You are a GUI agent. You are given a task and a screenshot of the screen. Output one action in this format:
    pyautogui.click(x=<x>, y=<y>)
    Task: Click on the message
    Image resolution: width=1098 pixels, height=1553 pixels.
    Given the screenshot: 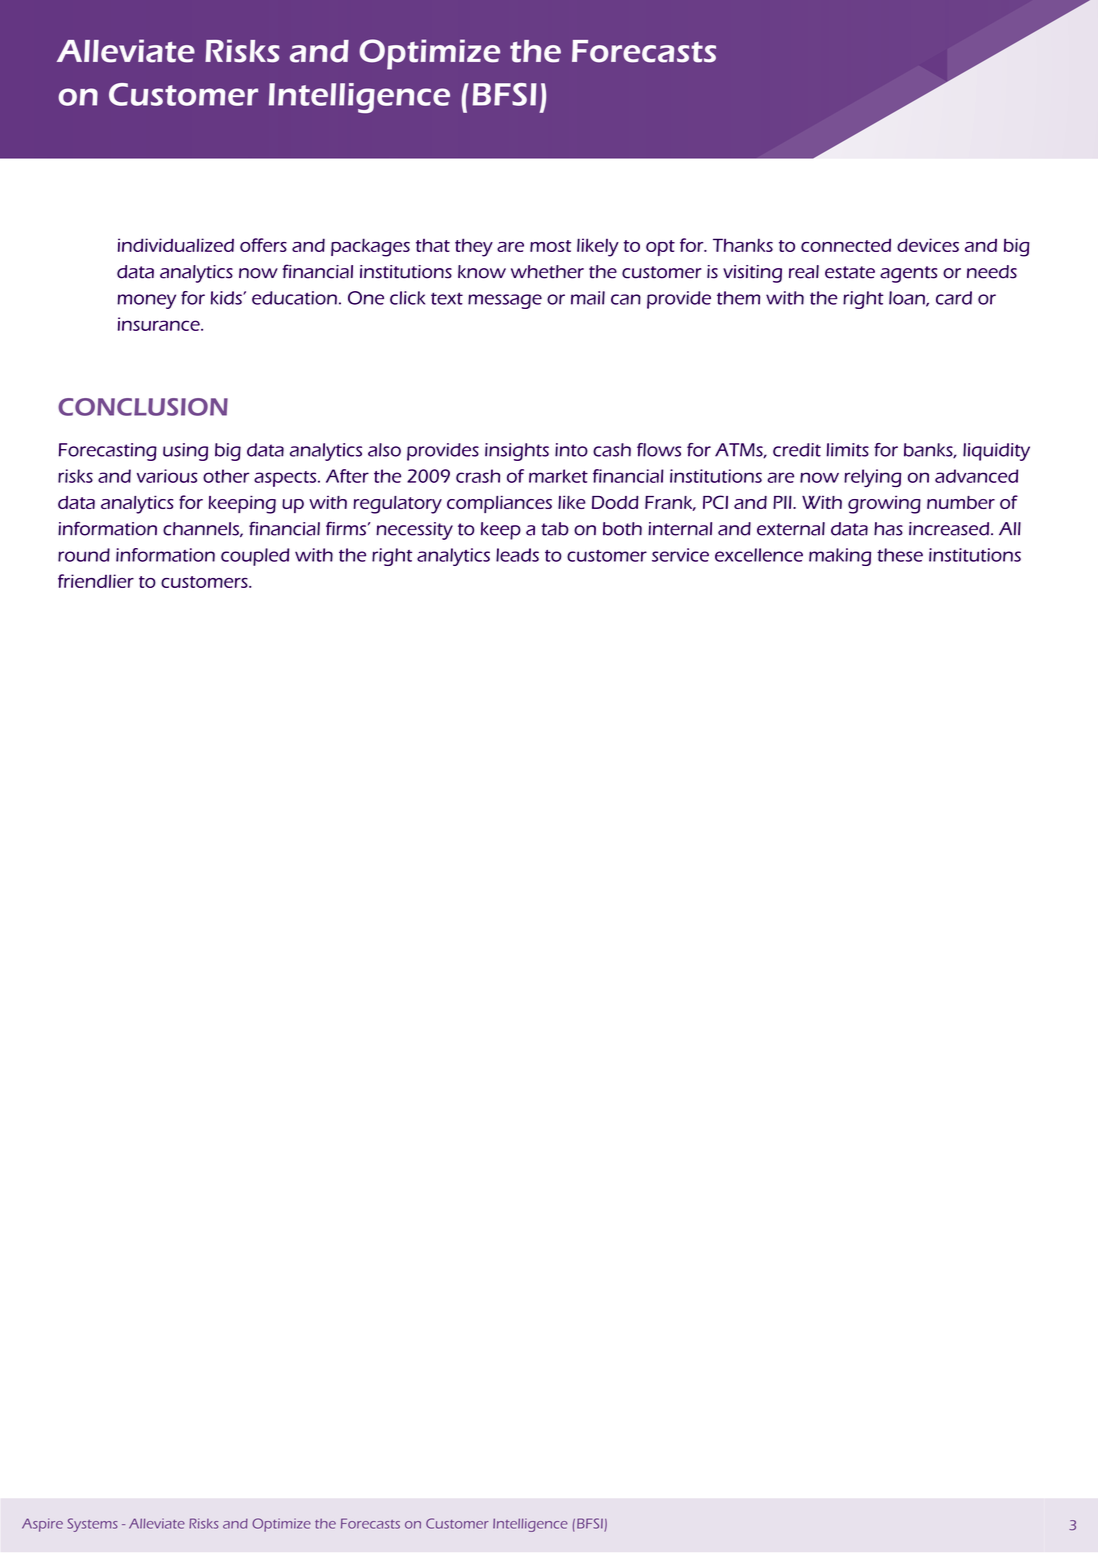 What is the action you would take?
    pyautogui.click(x=505, y=301)
